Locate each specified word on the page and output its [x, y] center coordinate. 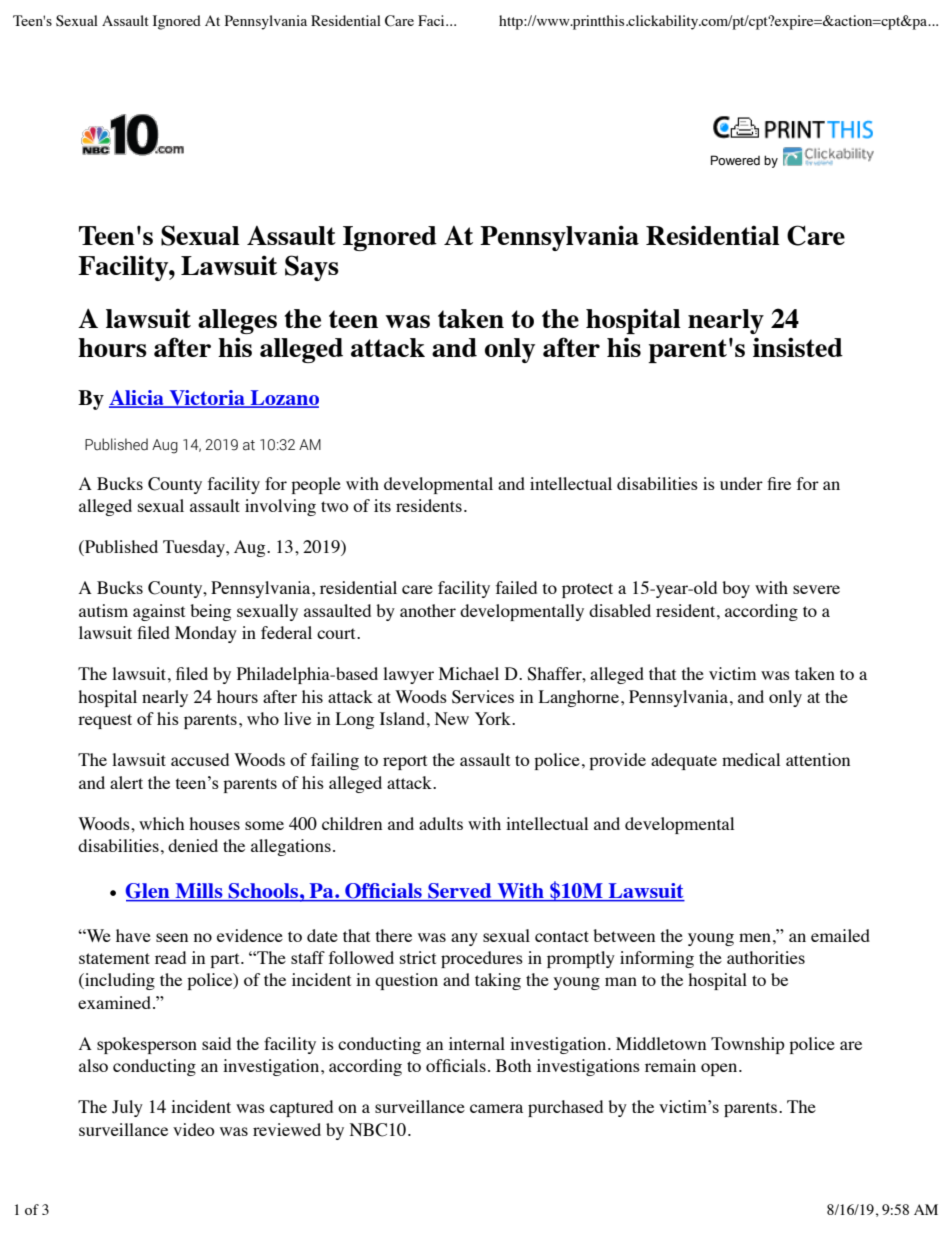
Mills [199, 890]
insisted [798, 347]
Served [459, 890]
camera [496, 1108]
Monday [206, 634]
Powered [735, 160]
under [741, 483]
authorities [766, 957]
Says [312, 268]
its [382, 505]
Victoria [207, 399]
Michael [469, 673]
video [194, 1129]
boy [736, 589]
